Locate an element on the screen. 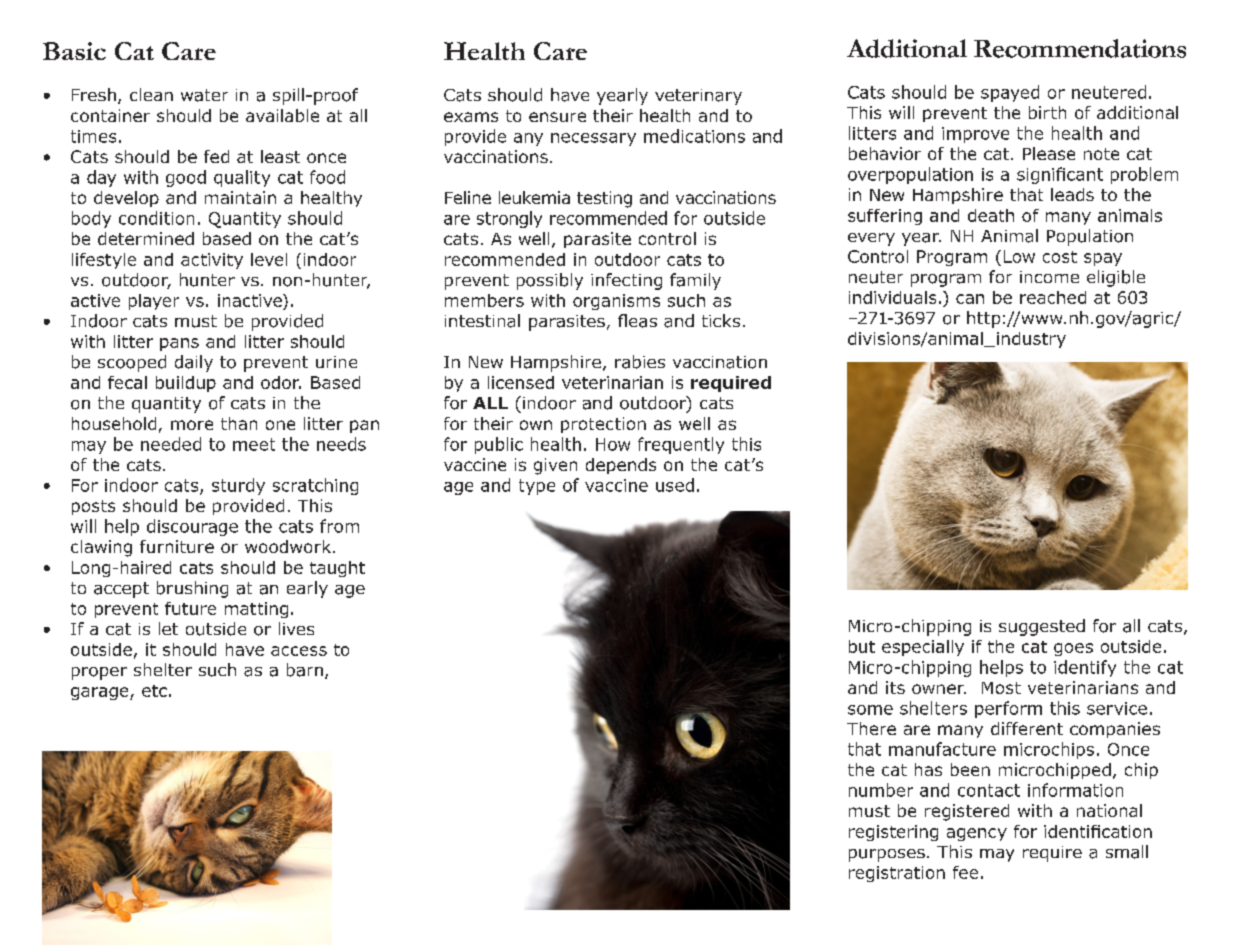 The width and height of the screenshot is (1233, 952). suggested is located at coordinates (1042, 627).
